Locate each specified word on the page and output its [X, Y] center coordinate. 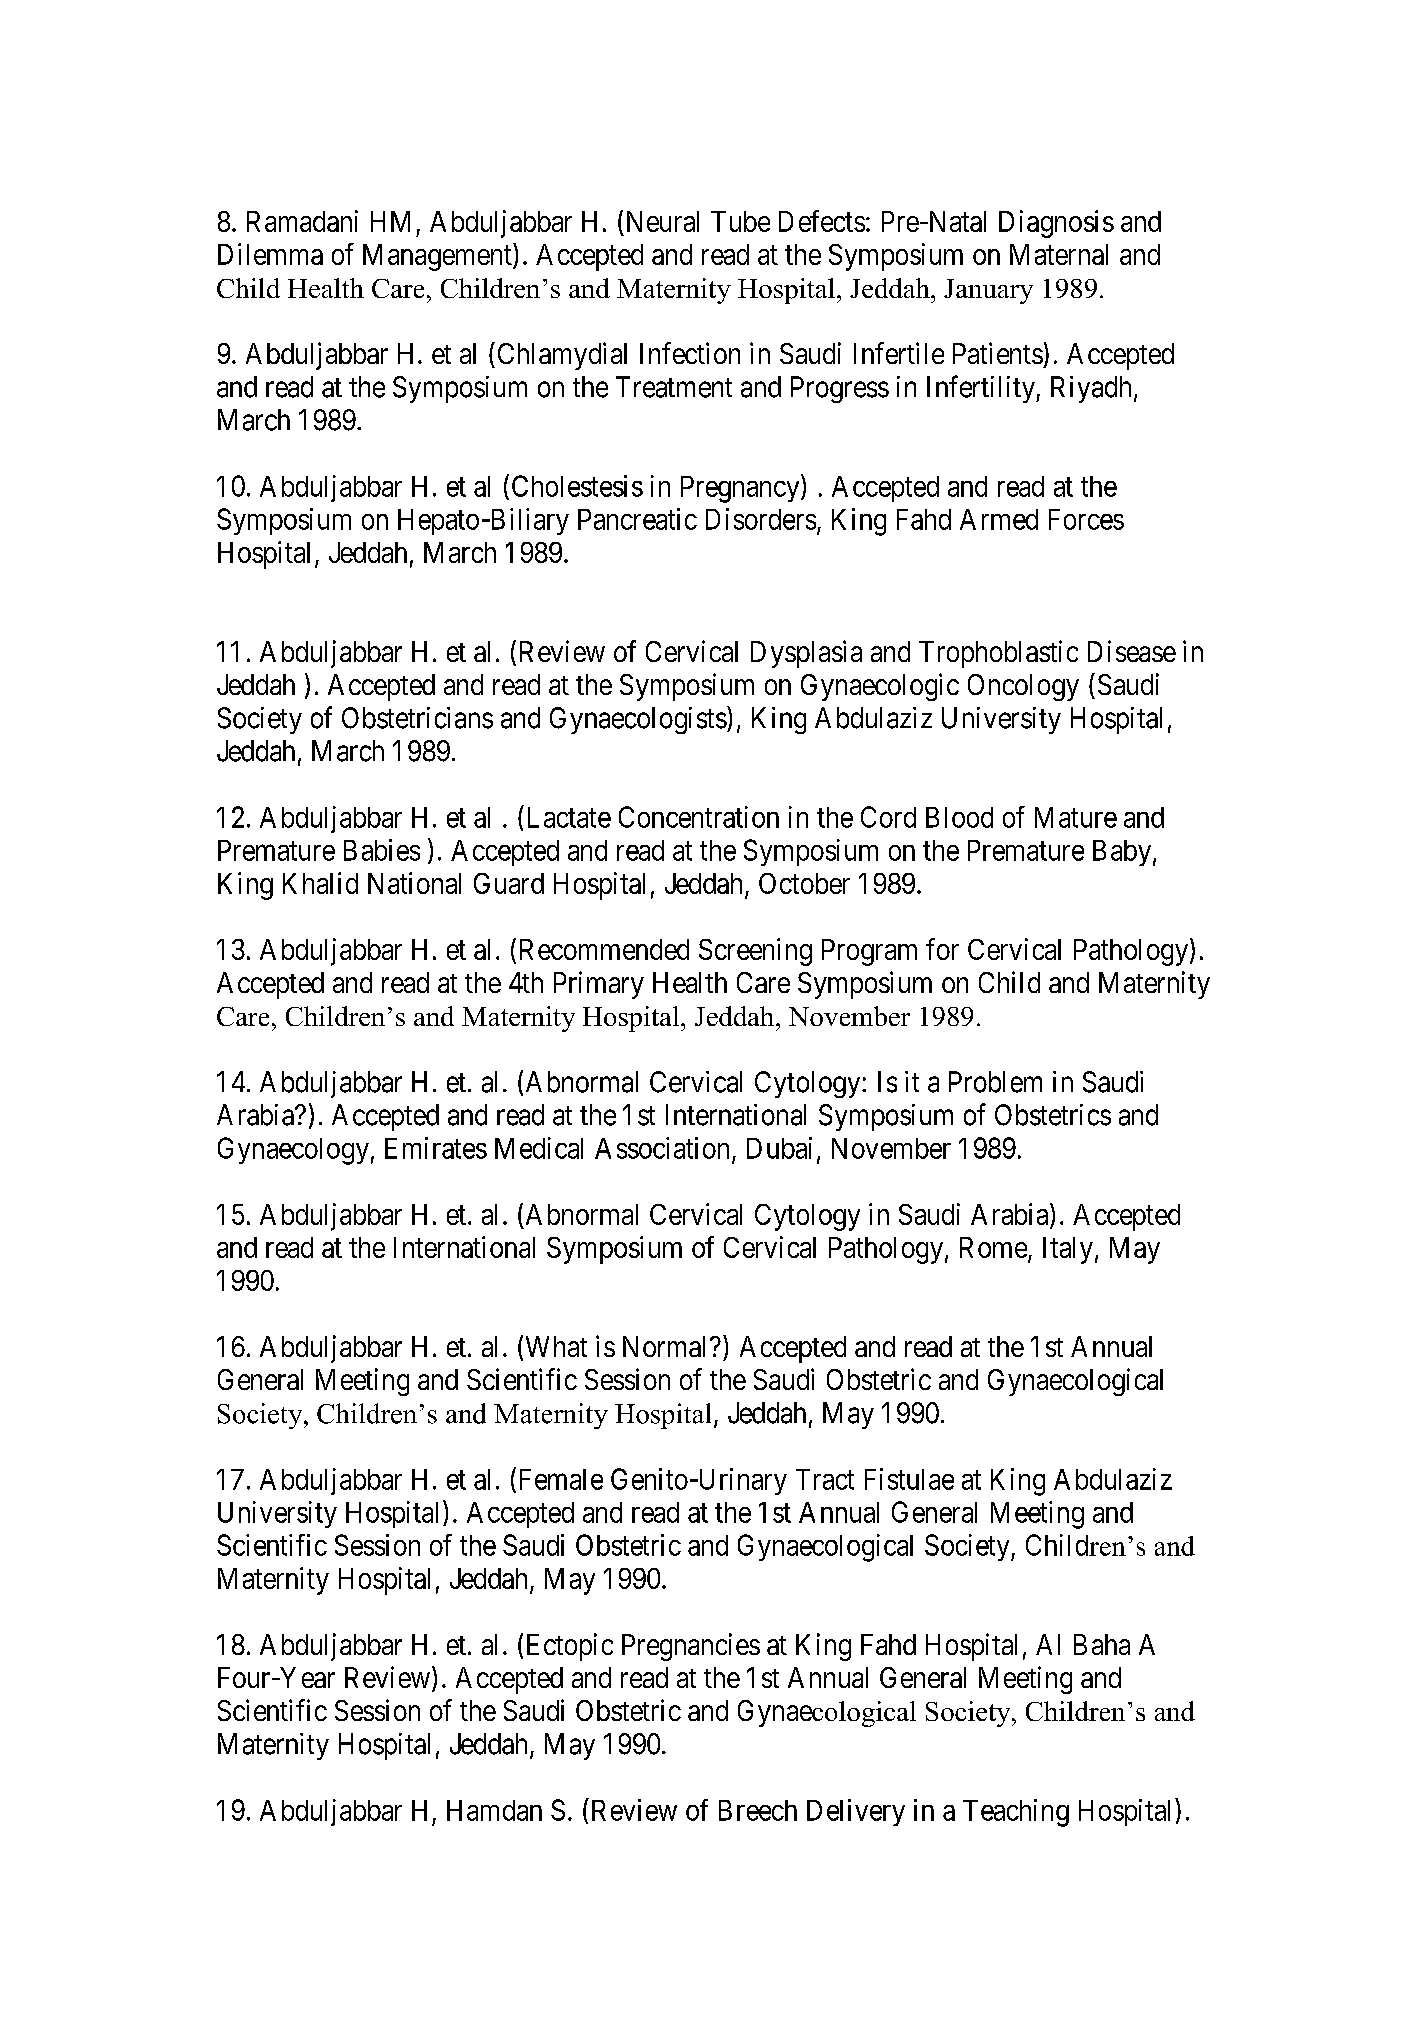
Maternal [1059, 254]
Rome [993, 1247]
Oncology [1023, 687]
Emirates [436, 1148]
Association [662, 1148]
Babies [382, 850]
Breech [758, 1810]
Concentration [699, 817]
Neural [663, 221]
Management [438, 257]
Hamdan [494, 1810]
